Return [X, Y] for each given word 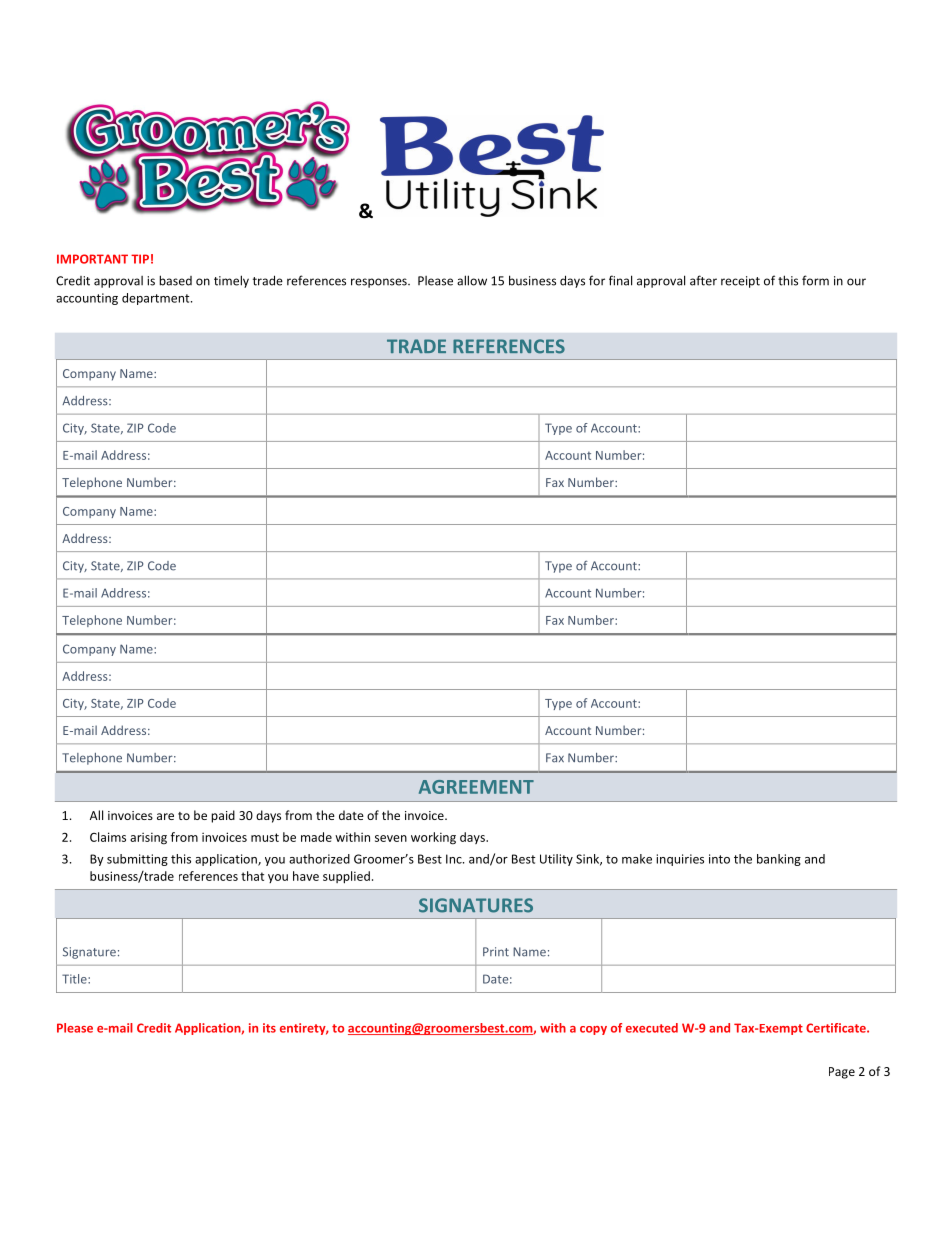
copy [593, 1030]
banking [779, 860]
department [157, 299]
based [175, 280]
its [269, 1028]
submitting [137, 860]
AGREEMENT [476, 787]
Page [842, 1073]
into [719, 859]
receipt [740, 282]
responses [380, 283]
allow [472, 280]
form [815, 280]
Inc [455, 859]
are [165, 816]
